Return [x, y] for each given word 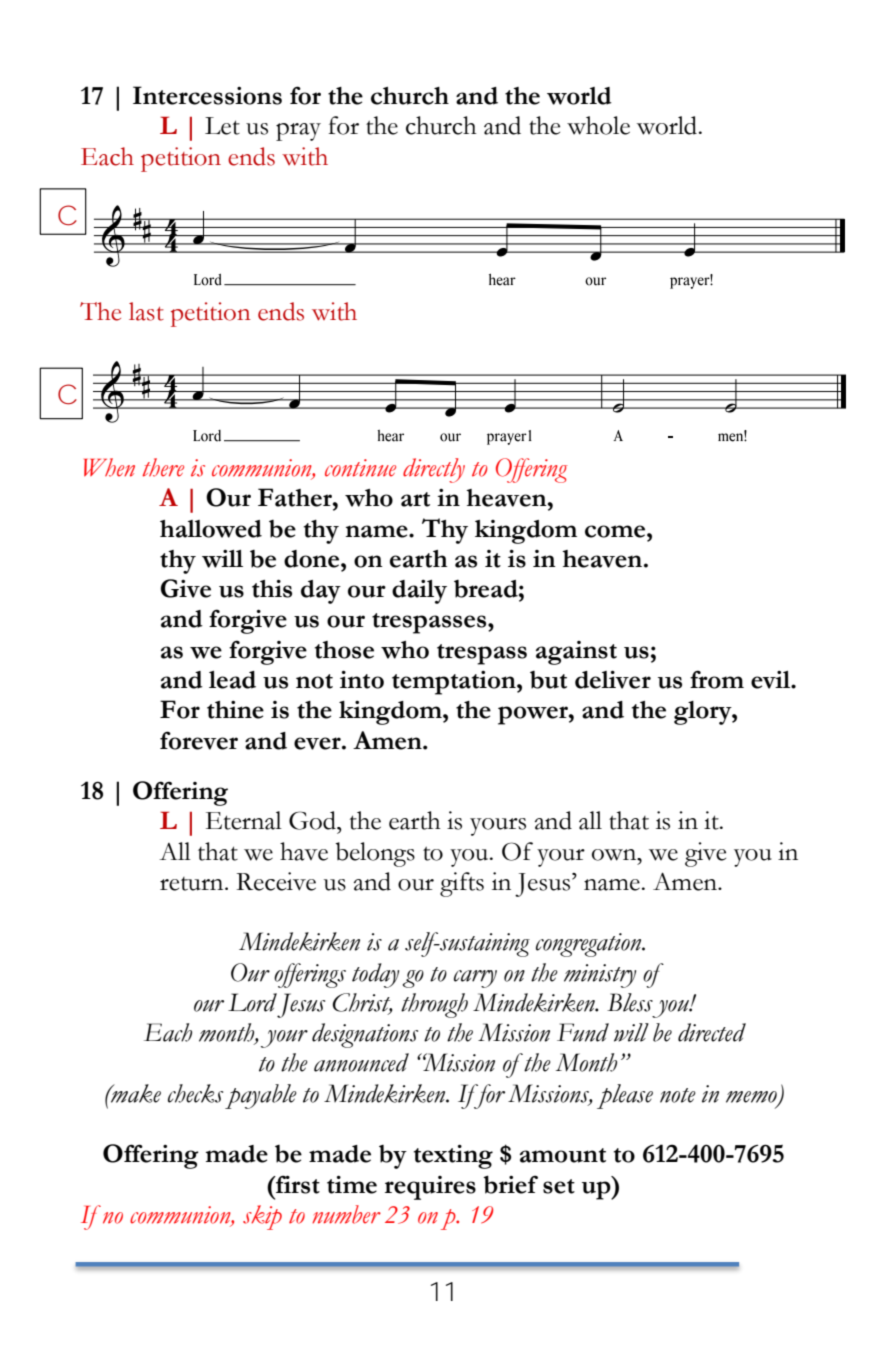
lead [232, 680]
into [362, 679]
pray [298, 132]
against [576, 653]
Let [222, 126]
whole [598, 125]
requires [430, 1188]
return [193, 884]
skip [262, 1217]
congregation [590, 945]
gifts [462, 884]
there [163, 467]
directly [434, 470]
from [717, 679]
